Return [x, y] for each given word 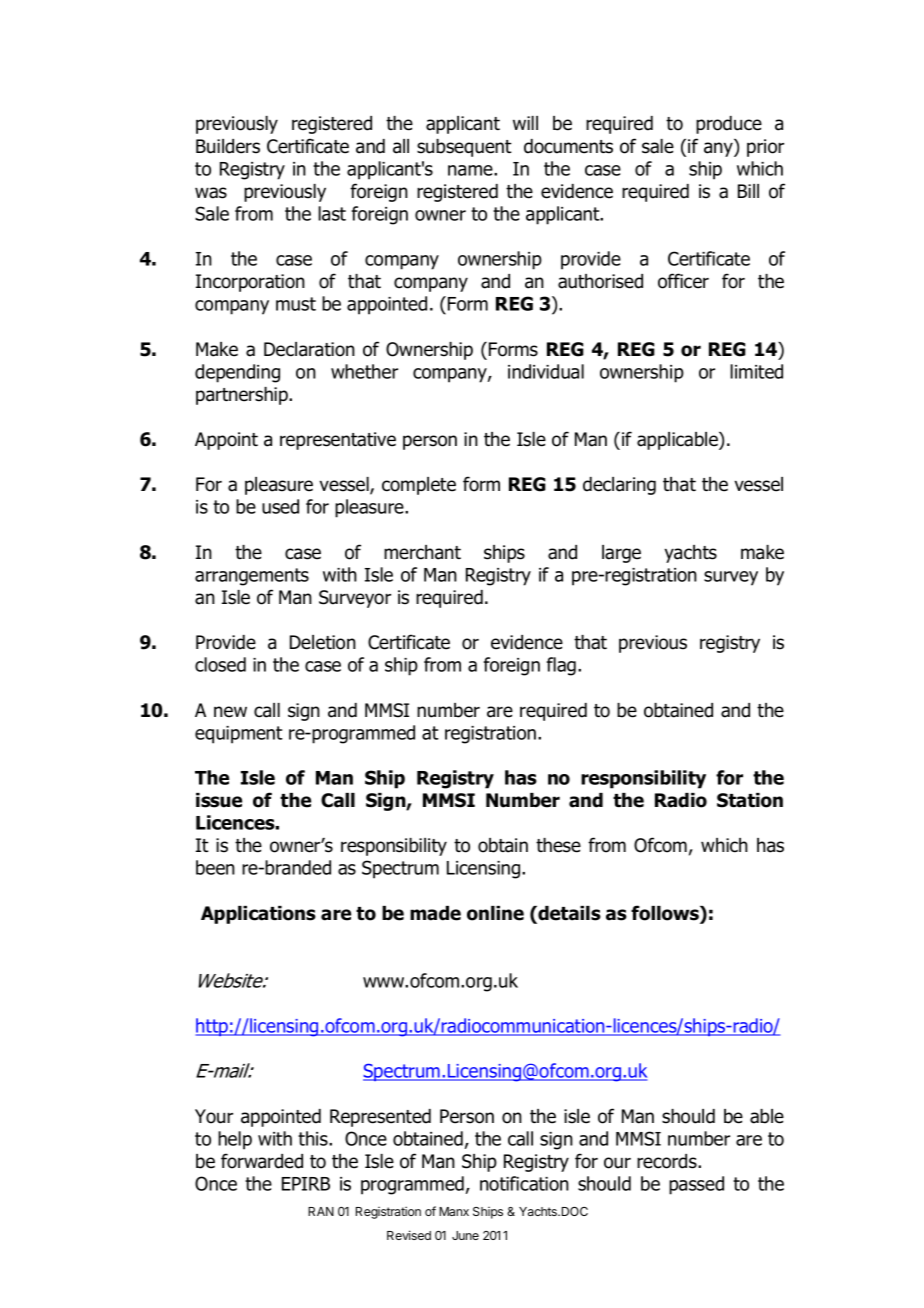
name [471, 170]
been [215, 867]
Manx [454, 1211]
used [280, 506]
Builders [228, 146]
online [495, 913]
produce [729, 125]
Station [750, 800]
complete [419, 486]
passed [696, 1185]
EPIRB [306, 1184]
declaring [619, 486]
